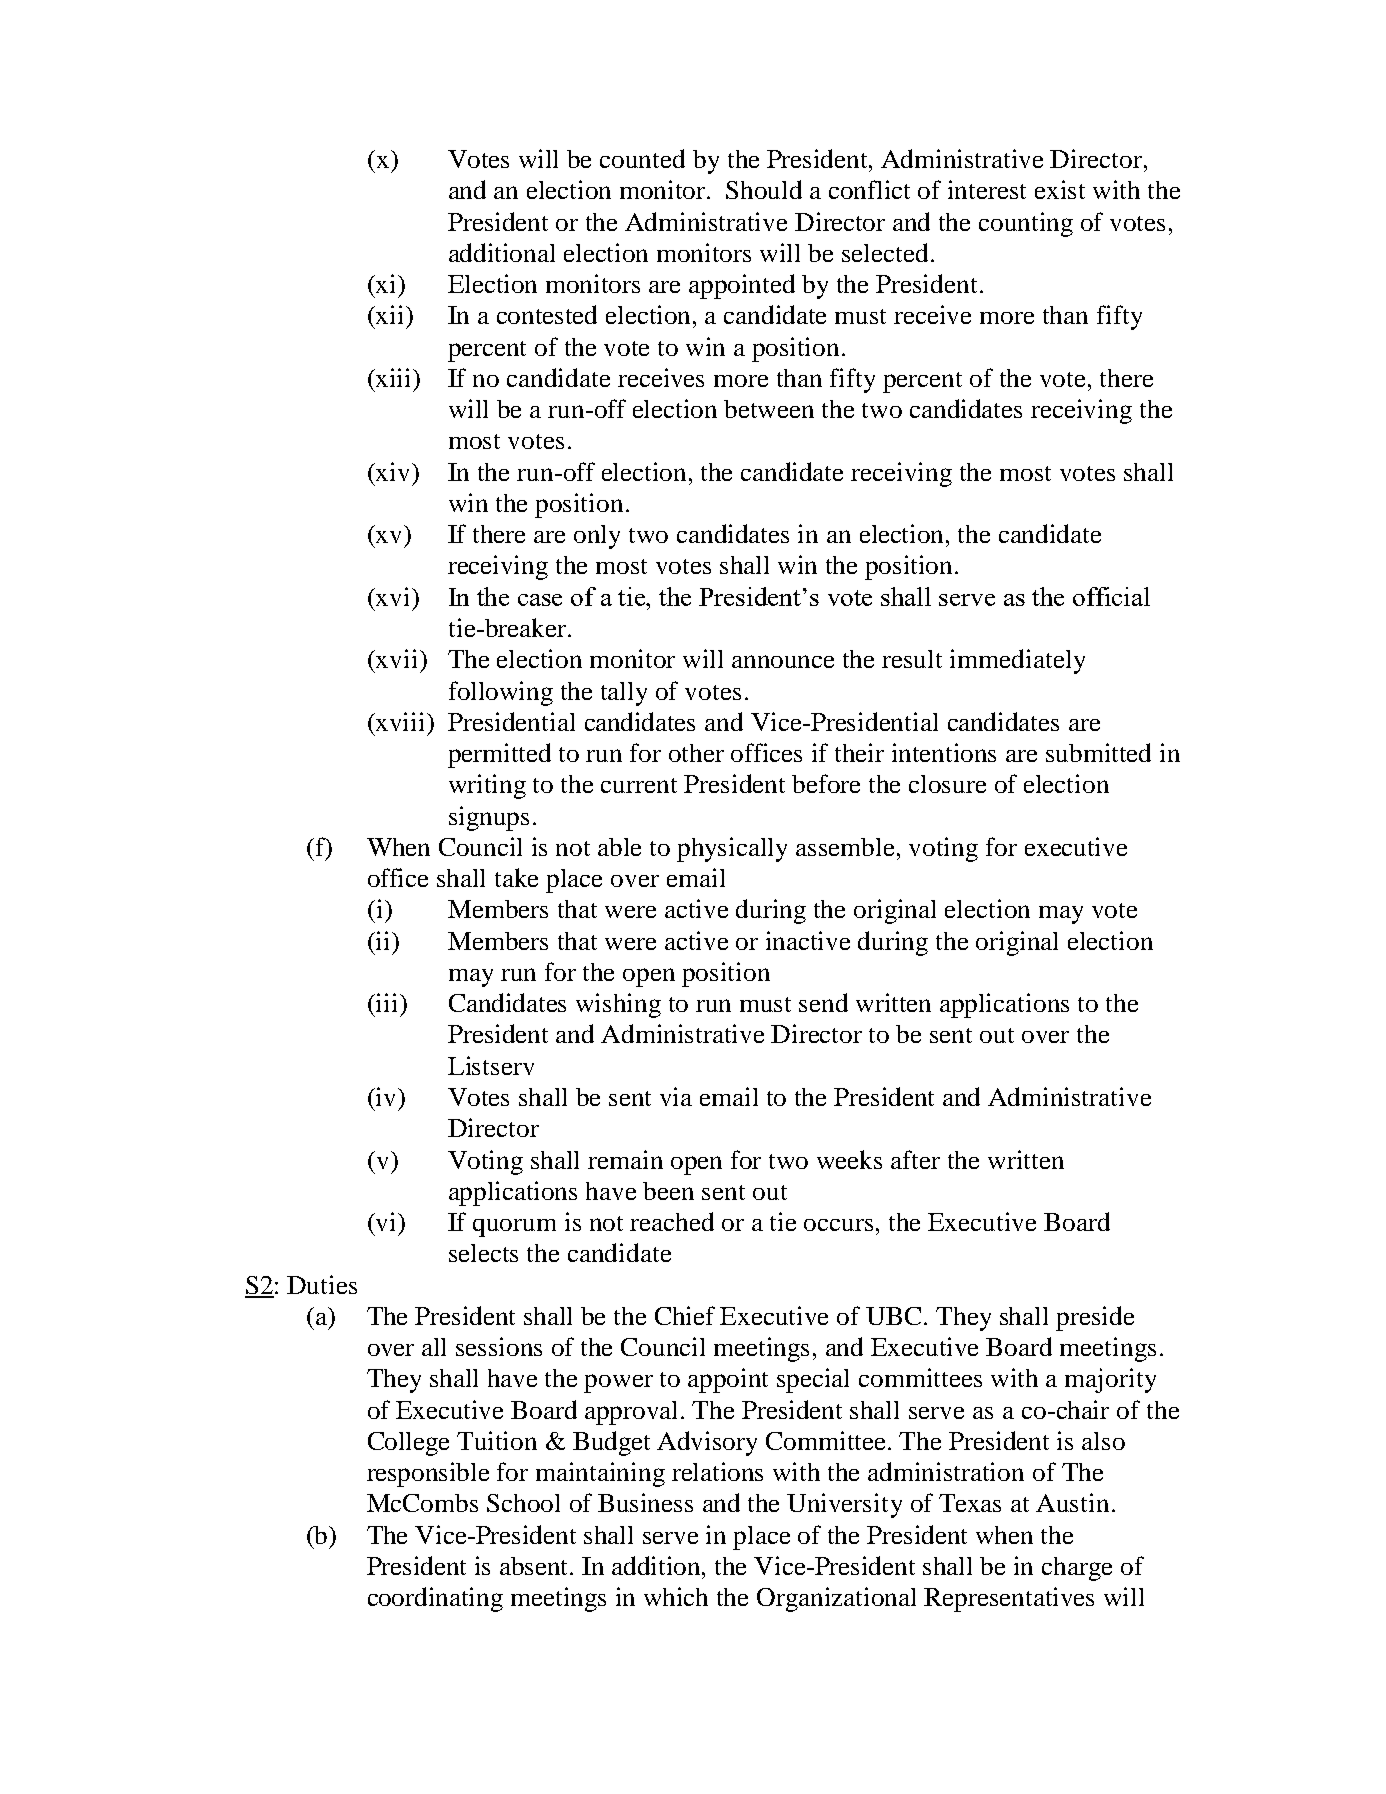  I want to click on counting, so click(1026, 224).
